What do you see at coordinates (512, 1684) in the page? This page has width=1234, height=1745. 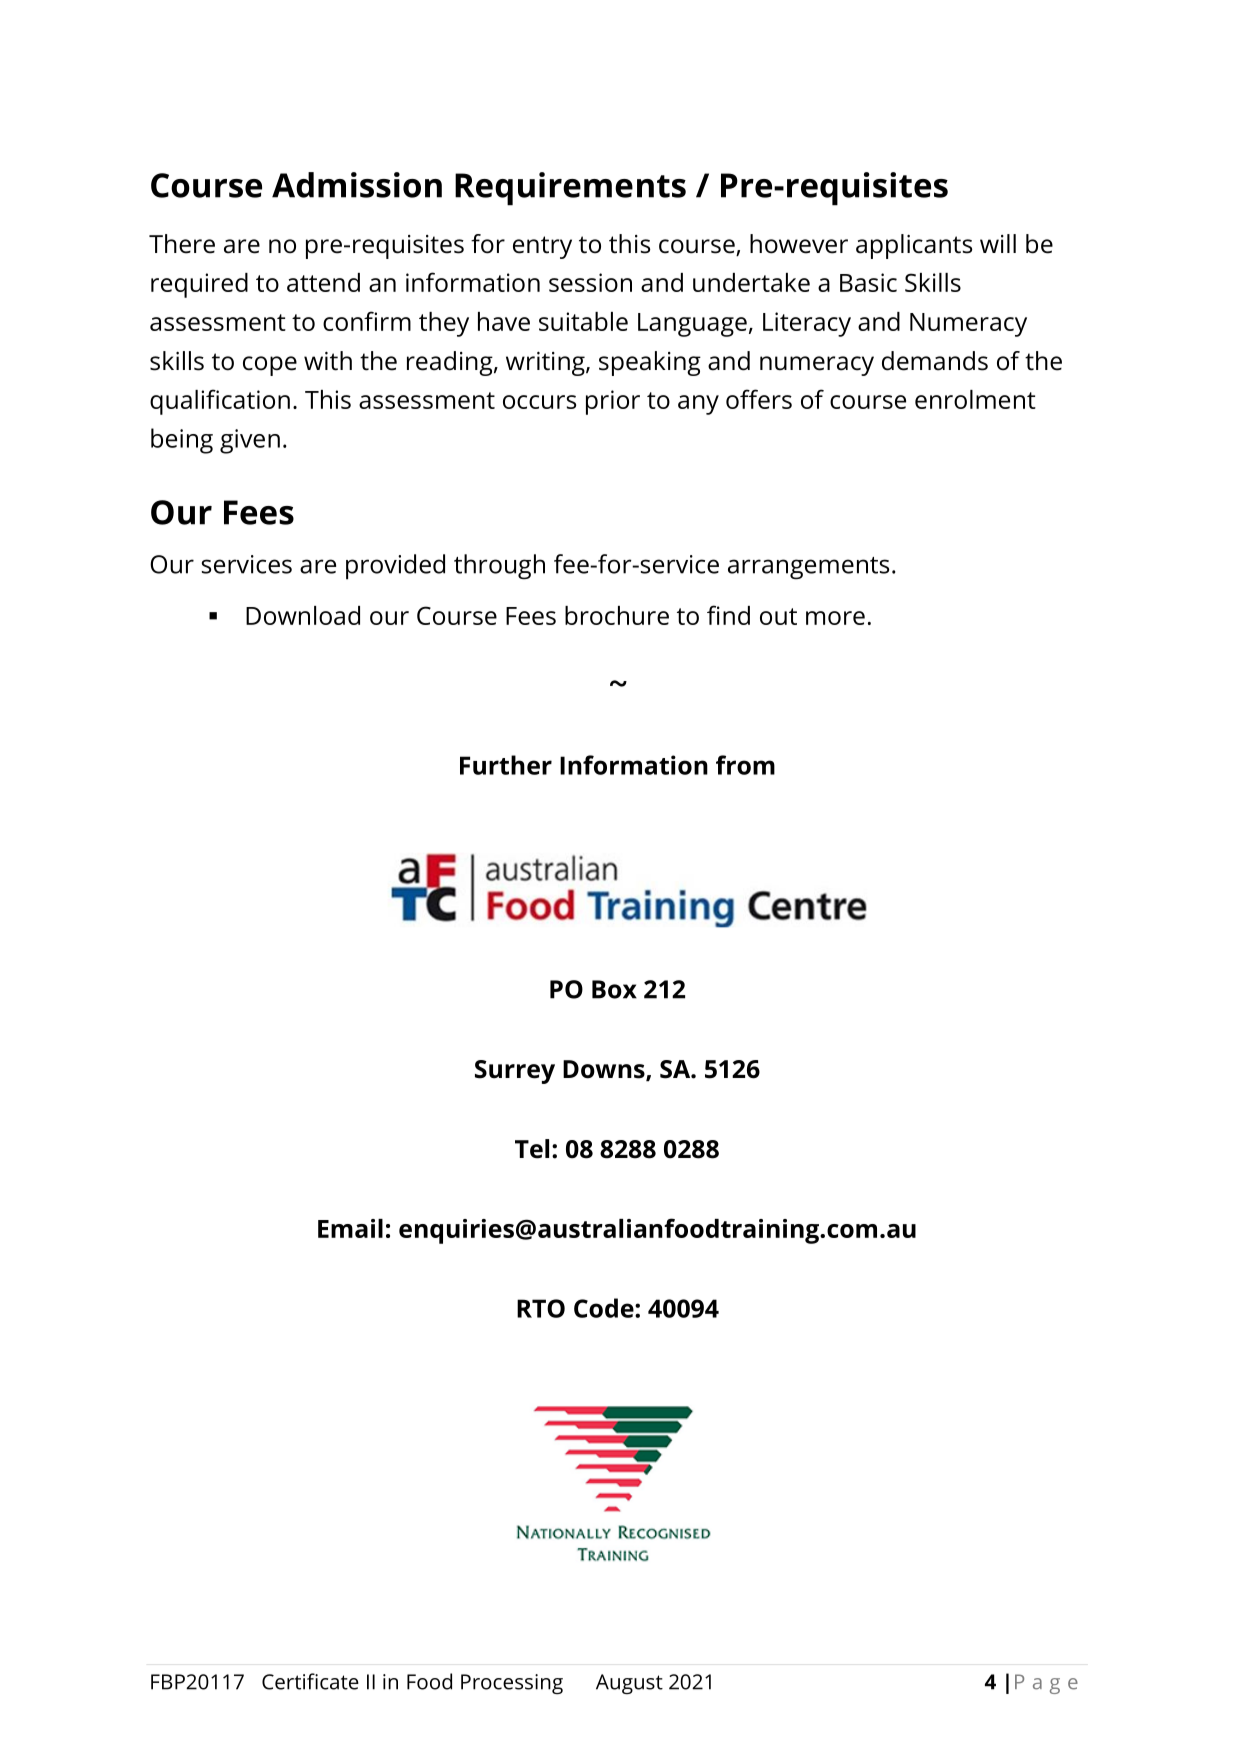 I see `Processing` at bounding box center [512, 1684].
